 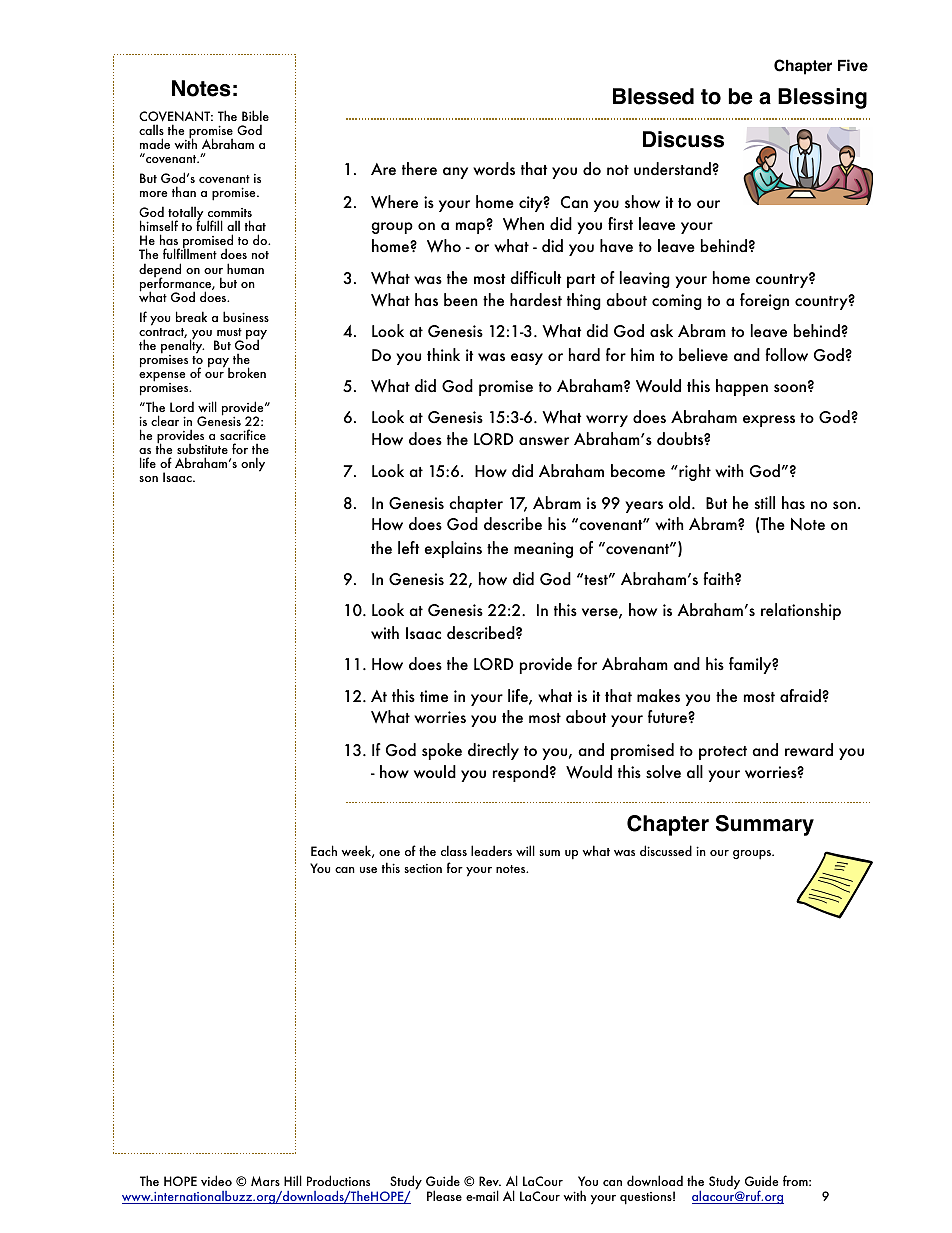 I want to click on answer, so click(x=544, y=441).
